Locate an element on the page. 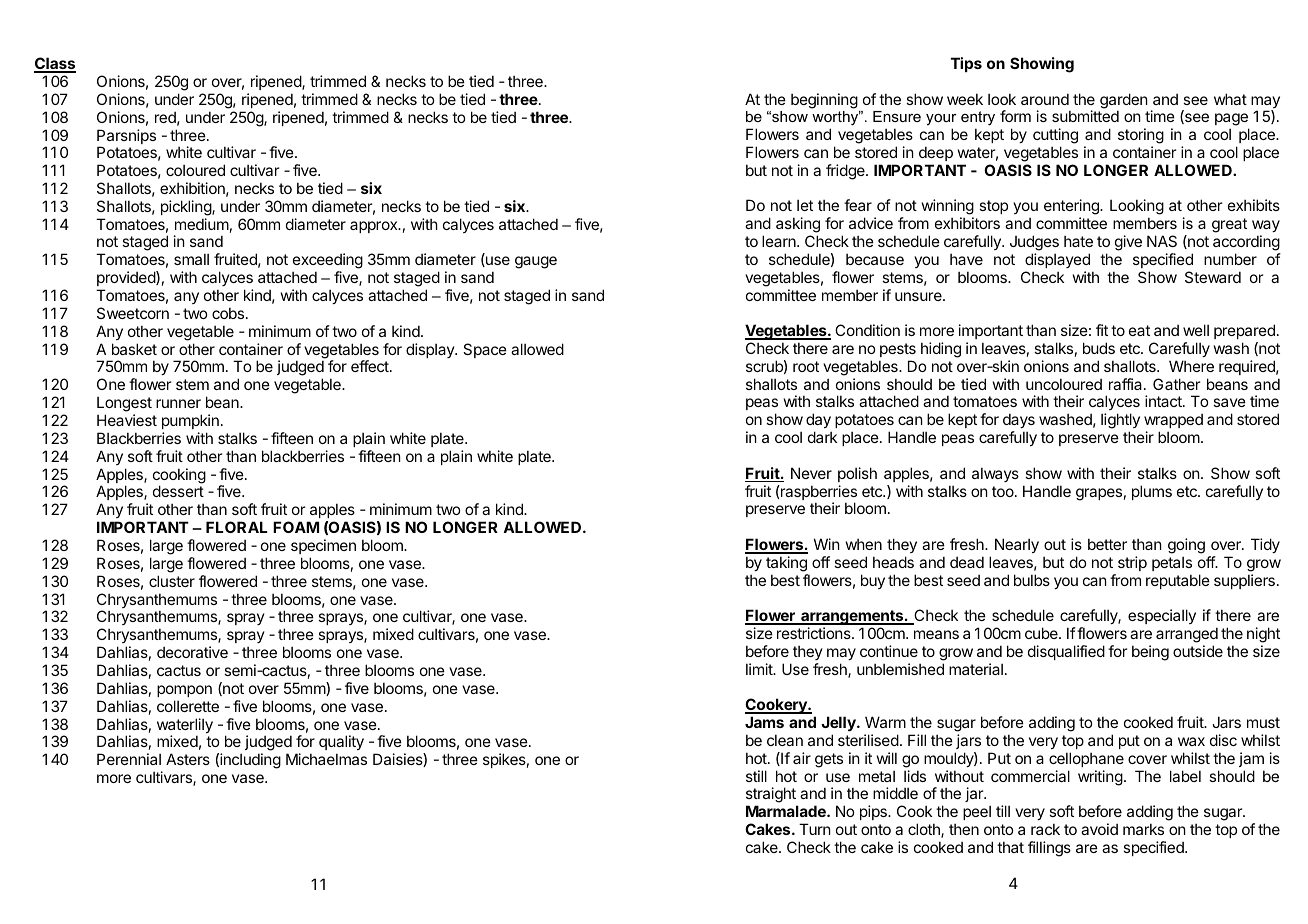 The image size is (1308, 924). lightly is located at coordinates (1120, 422).
